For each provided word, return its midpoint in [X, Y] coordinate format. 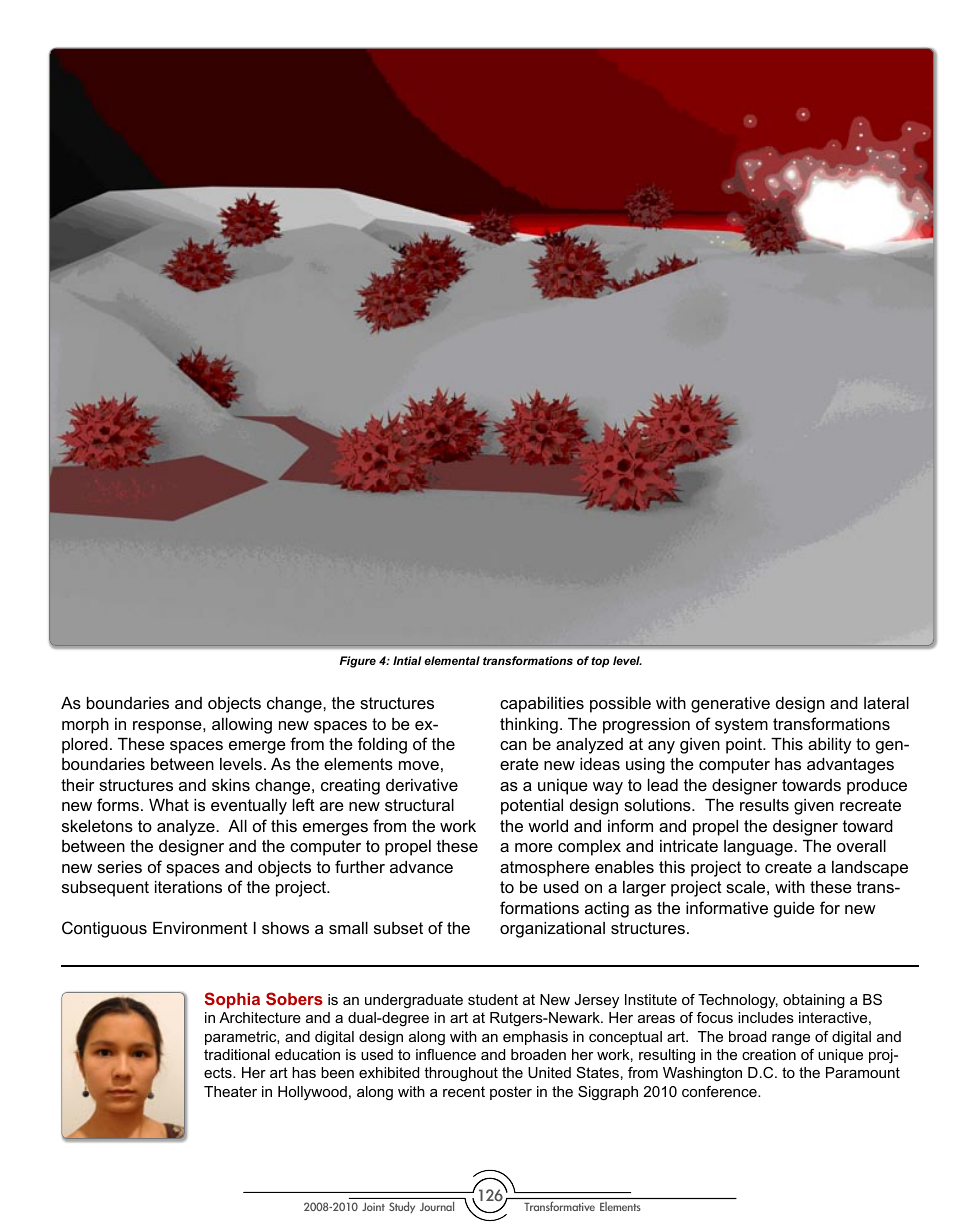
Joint [373, 1207]
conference [720, 1091]
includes [766, 1017]
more [534, 847]
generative [730, 705]
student [493, 999]
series [119, 867]
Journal [437, 1206]
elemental [452, 660]
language [759, 848]
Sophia [232, 1000]
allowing [242, 726]
